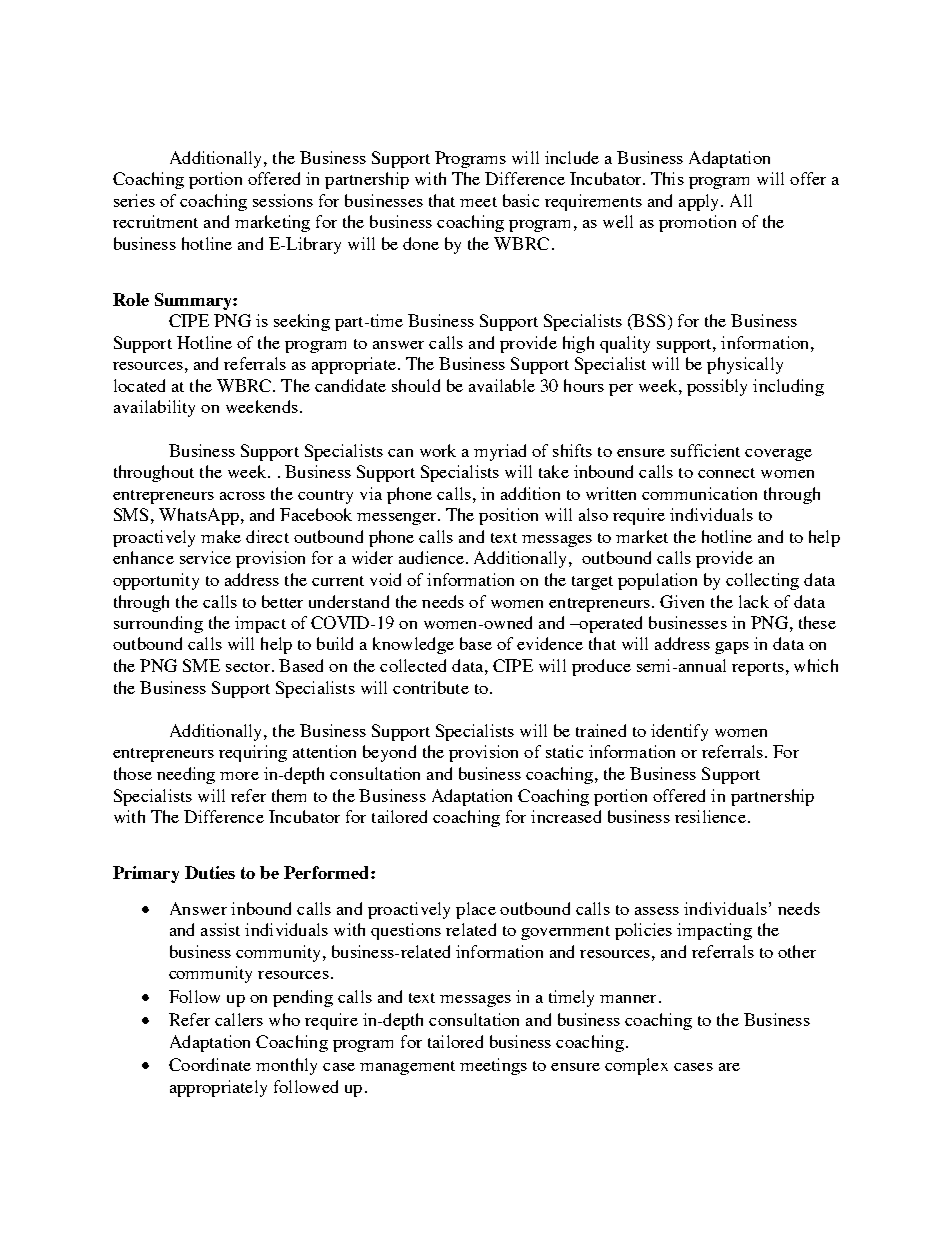 The image size is (952, 1233). Describe the element at coordinates (729, 1067) in the image. I see `are` at that location.
